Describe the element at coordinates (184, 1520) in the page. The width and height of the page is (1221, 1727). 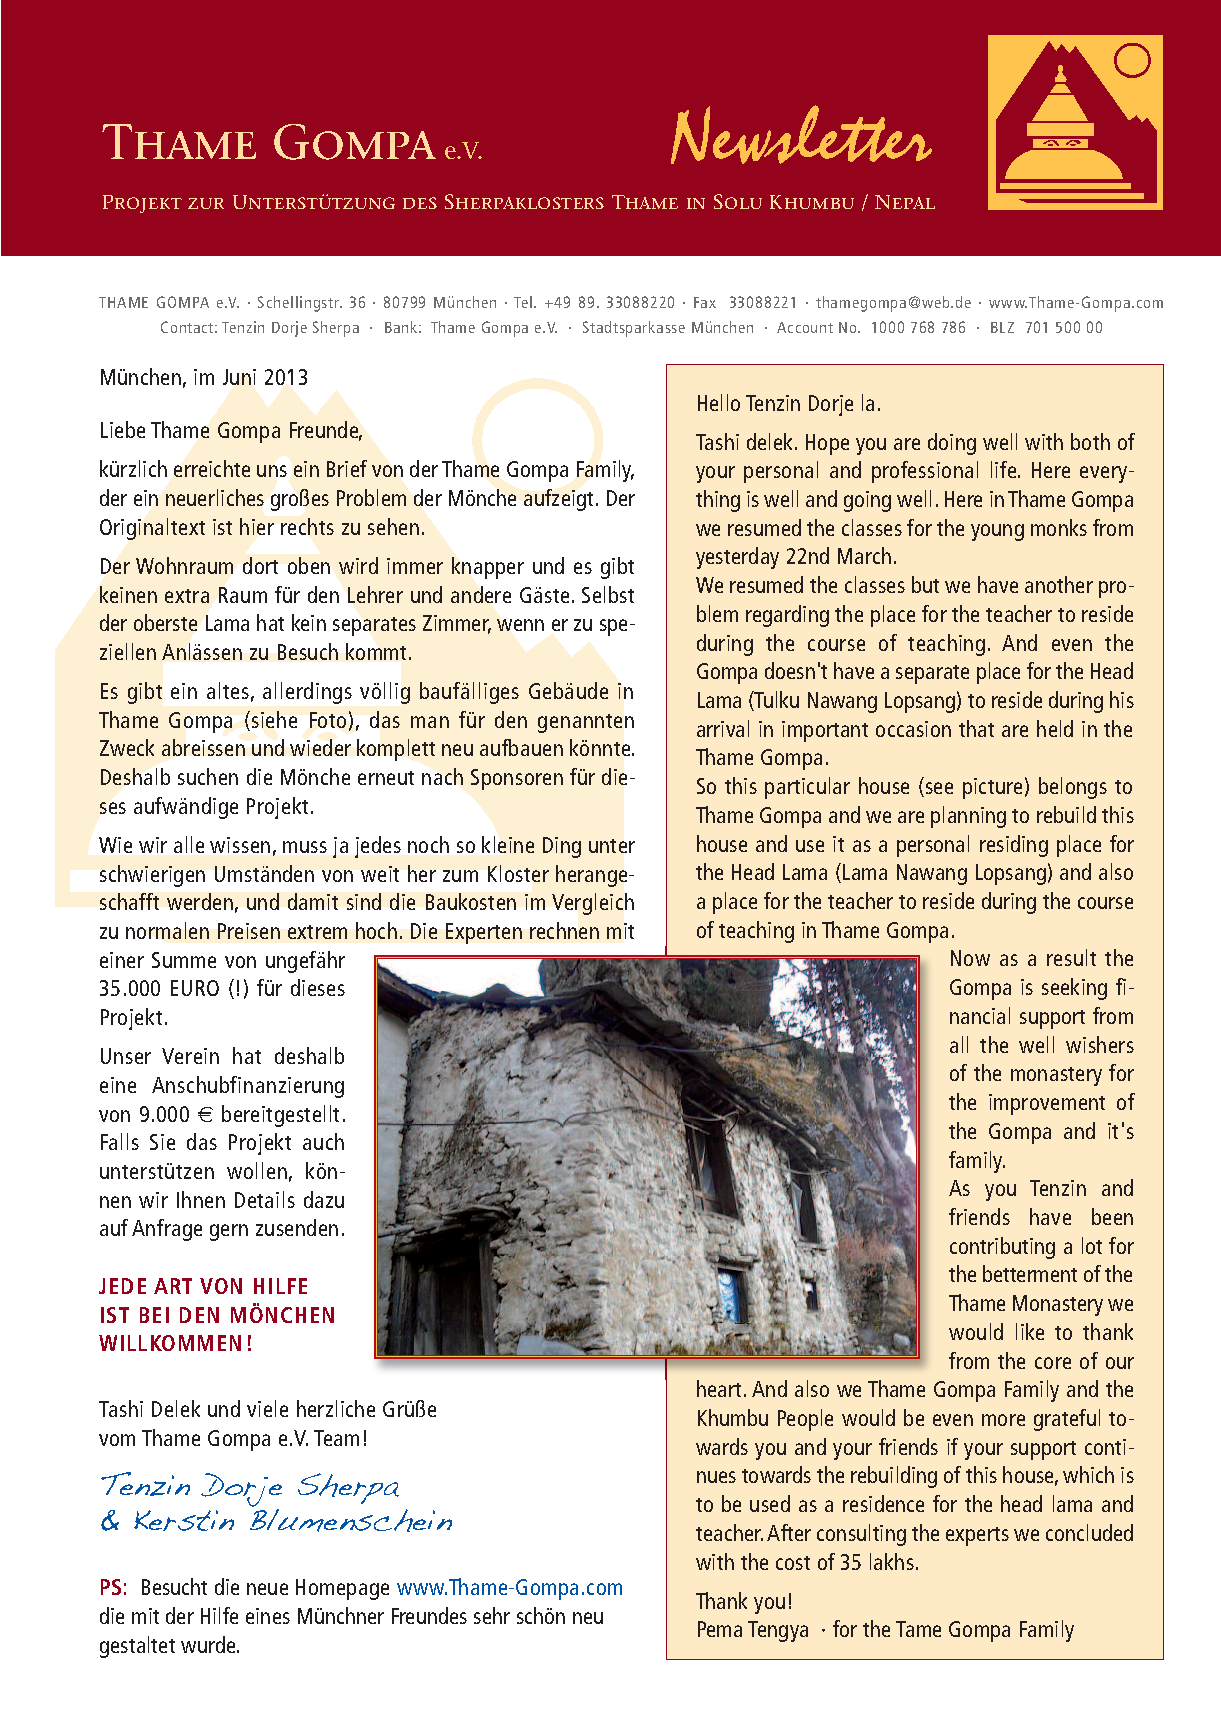
I see `Kerstin` at that location.
